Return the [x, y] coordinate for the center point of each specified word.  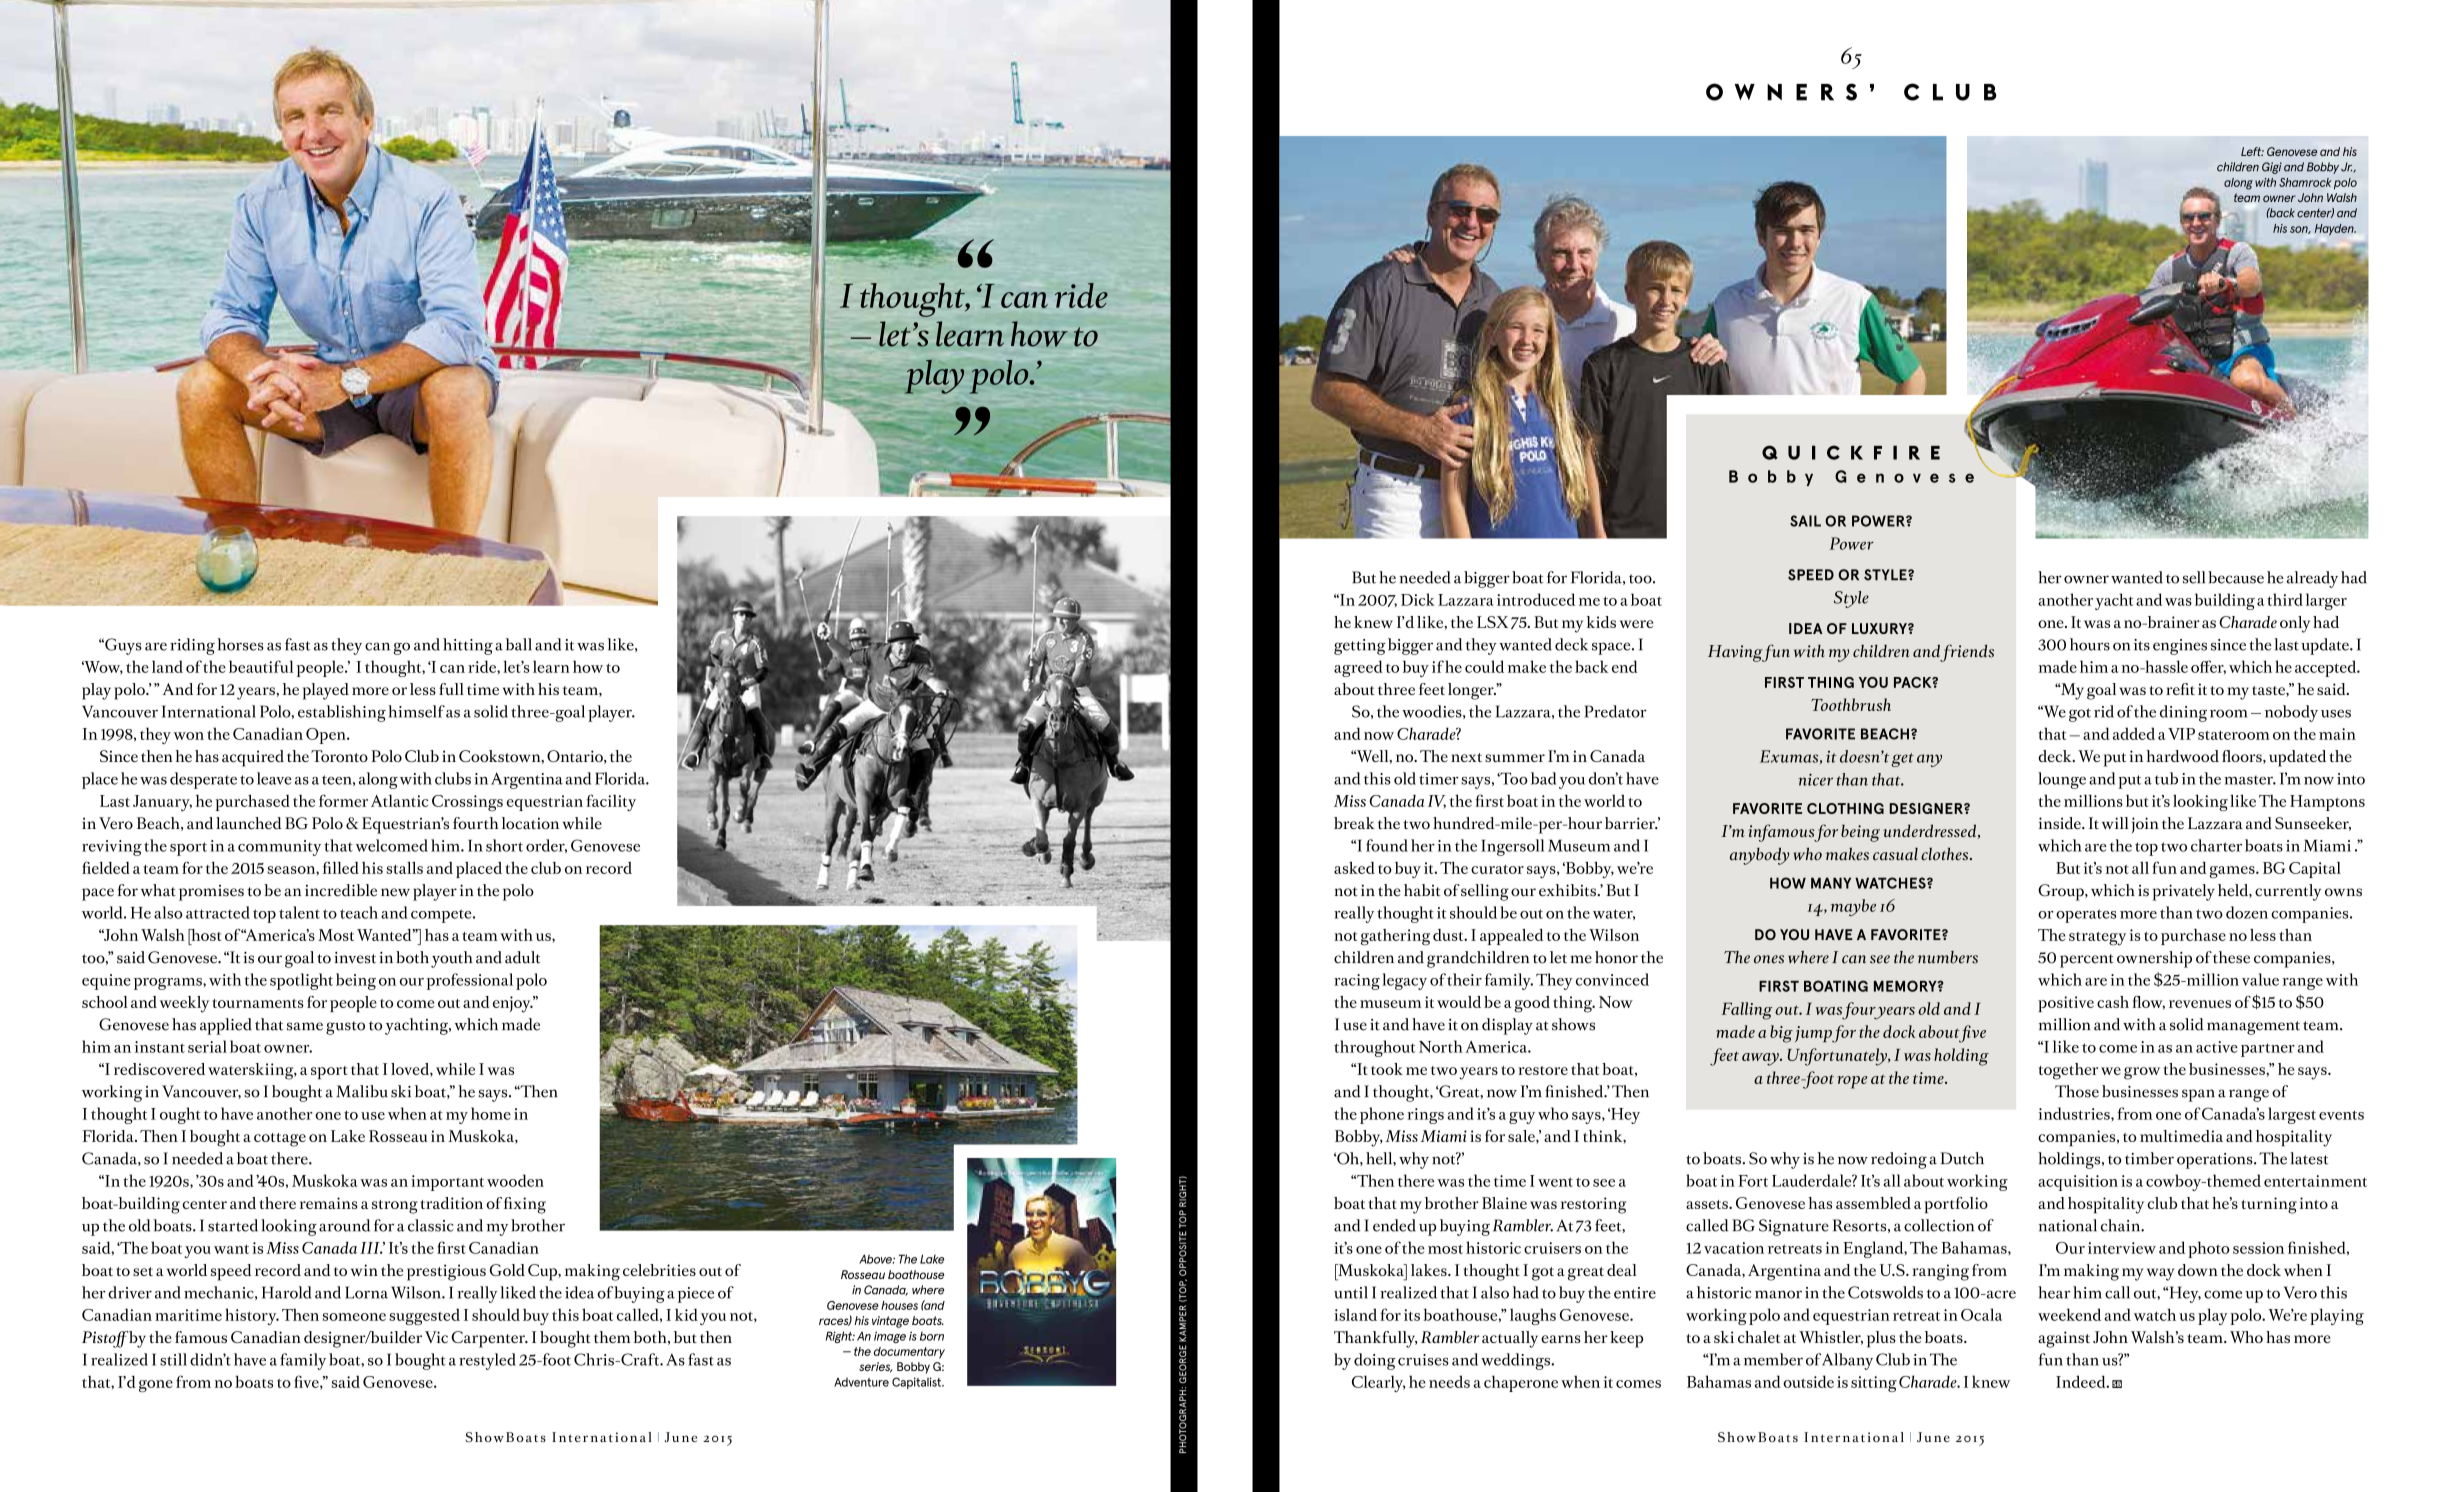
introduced [1536, 599]
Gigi [2272, 168]
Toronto [339, 756]
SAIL [1805, 521]
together [2068, 1071]
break [1354, 823]
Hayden [2335, 230]
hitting [468, 646]
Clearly [1378, 1383]
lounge [2062, 780]
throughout [1374, 1048]
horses [240, 644]
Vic [436, 1337]
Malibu [362, 1091]
